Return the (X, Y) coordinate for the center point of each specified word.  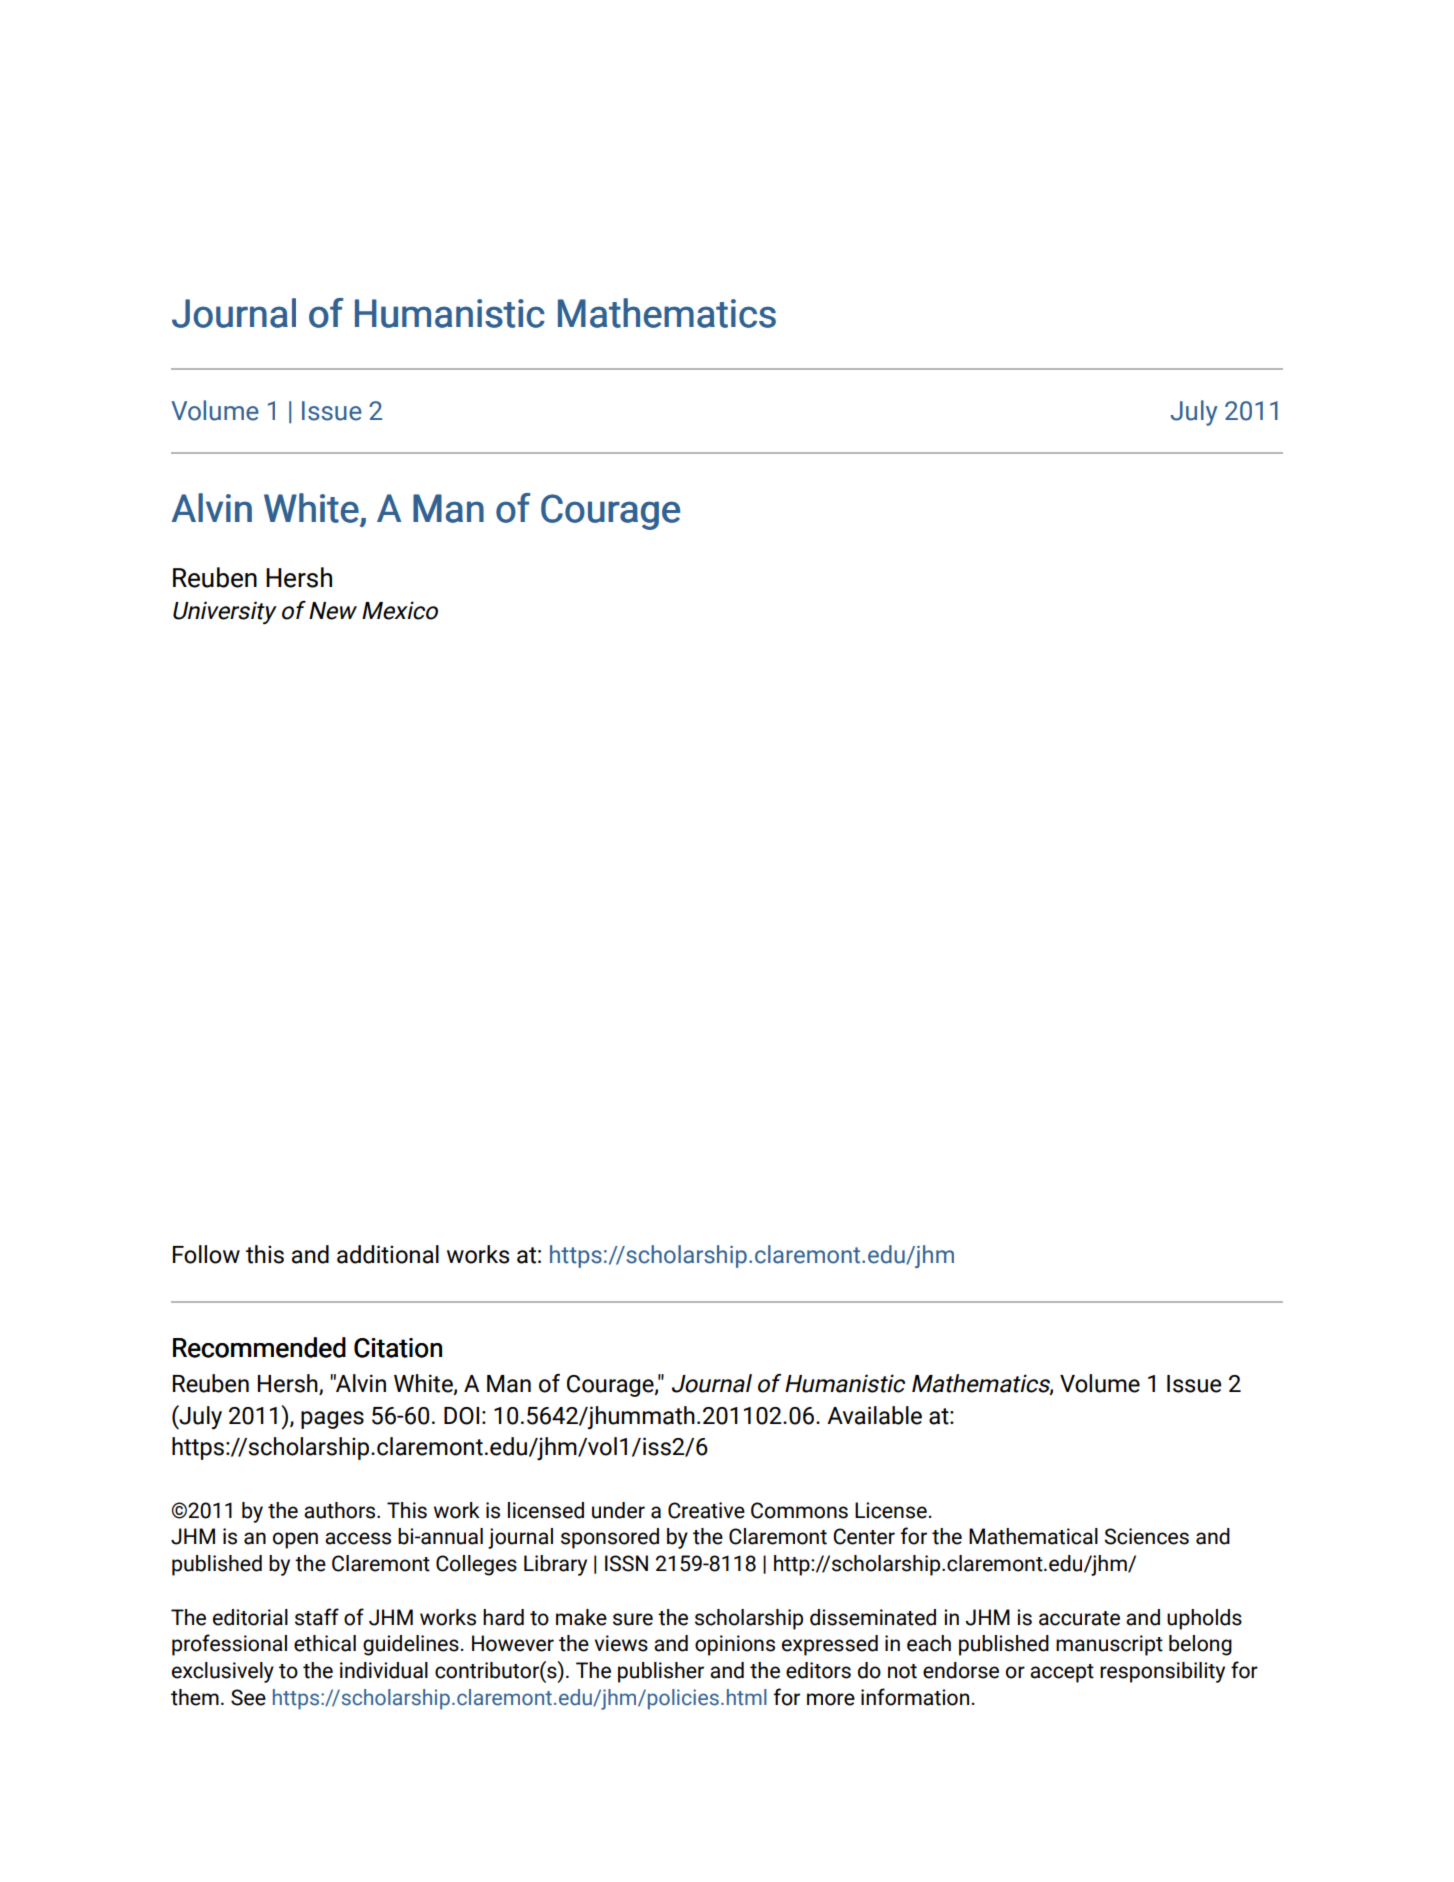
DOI (461, 1416)
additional (388, 1254)
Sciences (1146, 1536)
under (618, 1510)
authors (341, 1510)
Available (874, 1415)
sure (633, 1619)
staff (317, 1617)
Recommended (259, 1347)
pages (332, 1420)
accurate (1079, 1618)
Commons (799, 1510)
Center (864, 1536)
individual (384, 1670)
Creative (706, 1510)
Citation (398, 1348)
